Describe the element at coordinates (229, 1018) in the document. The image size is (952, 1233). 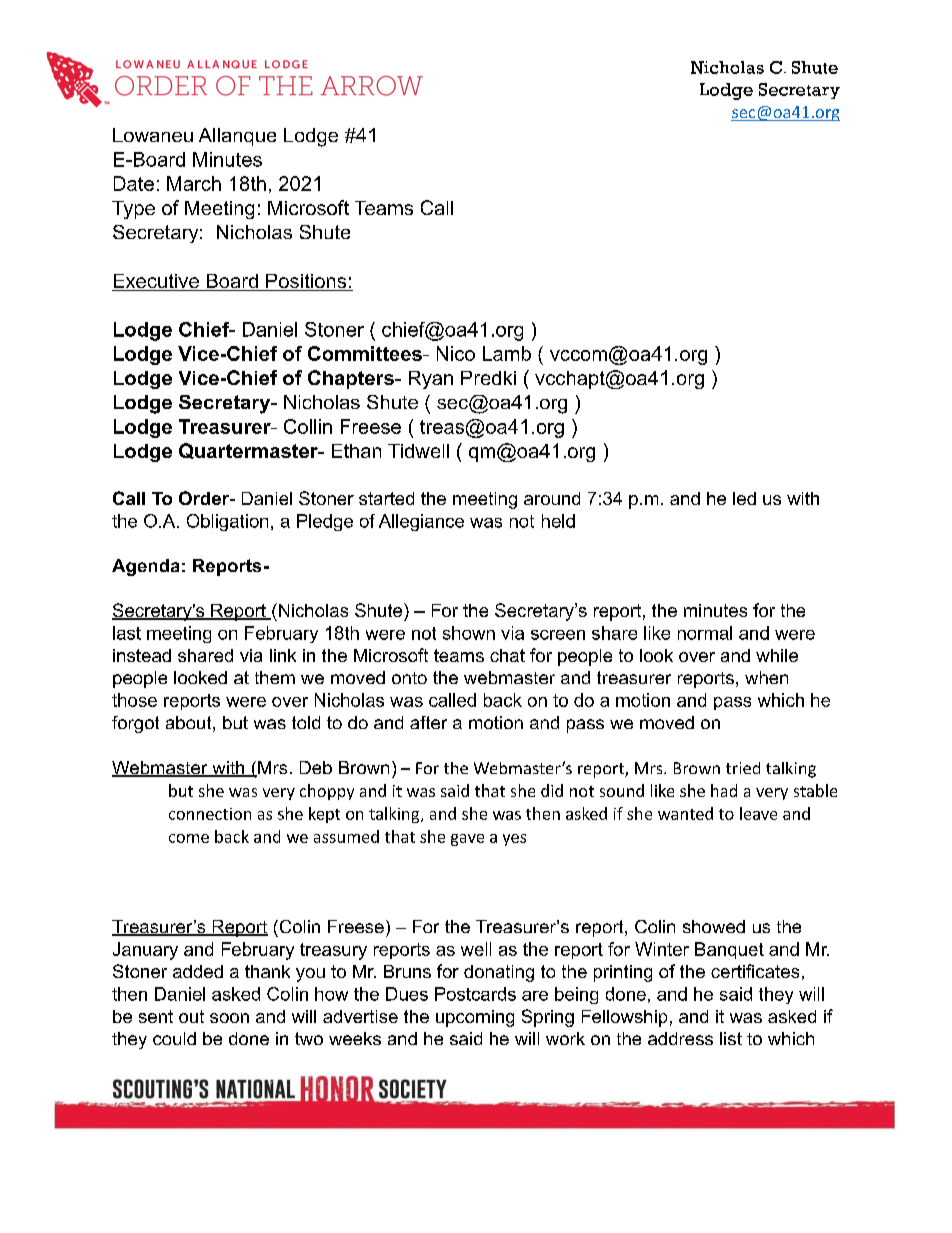
I see `soon` at that location.
